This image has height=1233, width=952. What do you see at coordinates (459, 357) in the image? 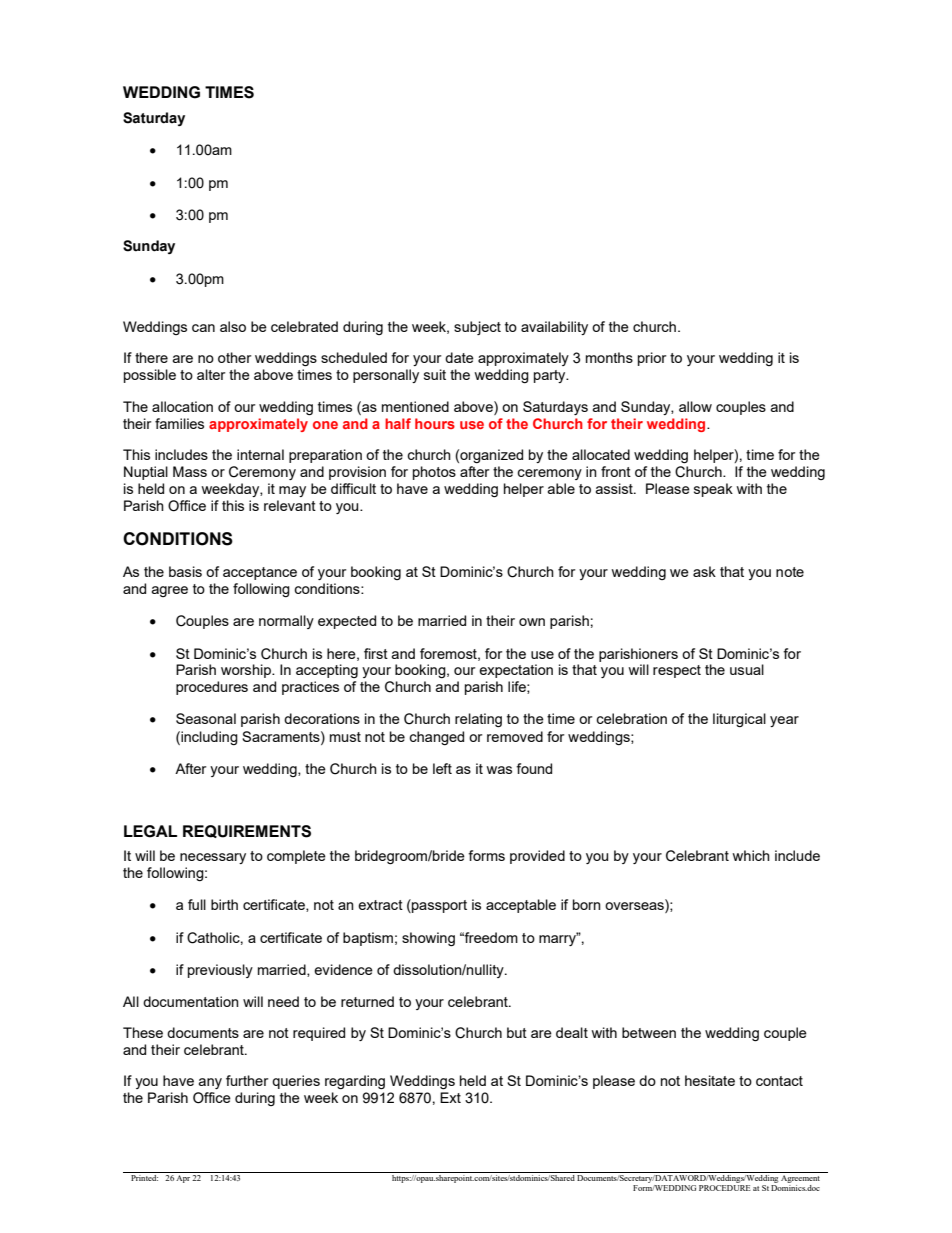
I see `date` at bounding box center [459, 357].
